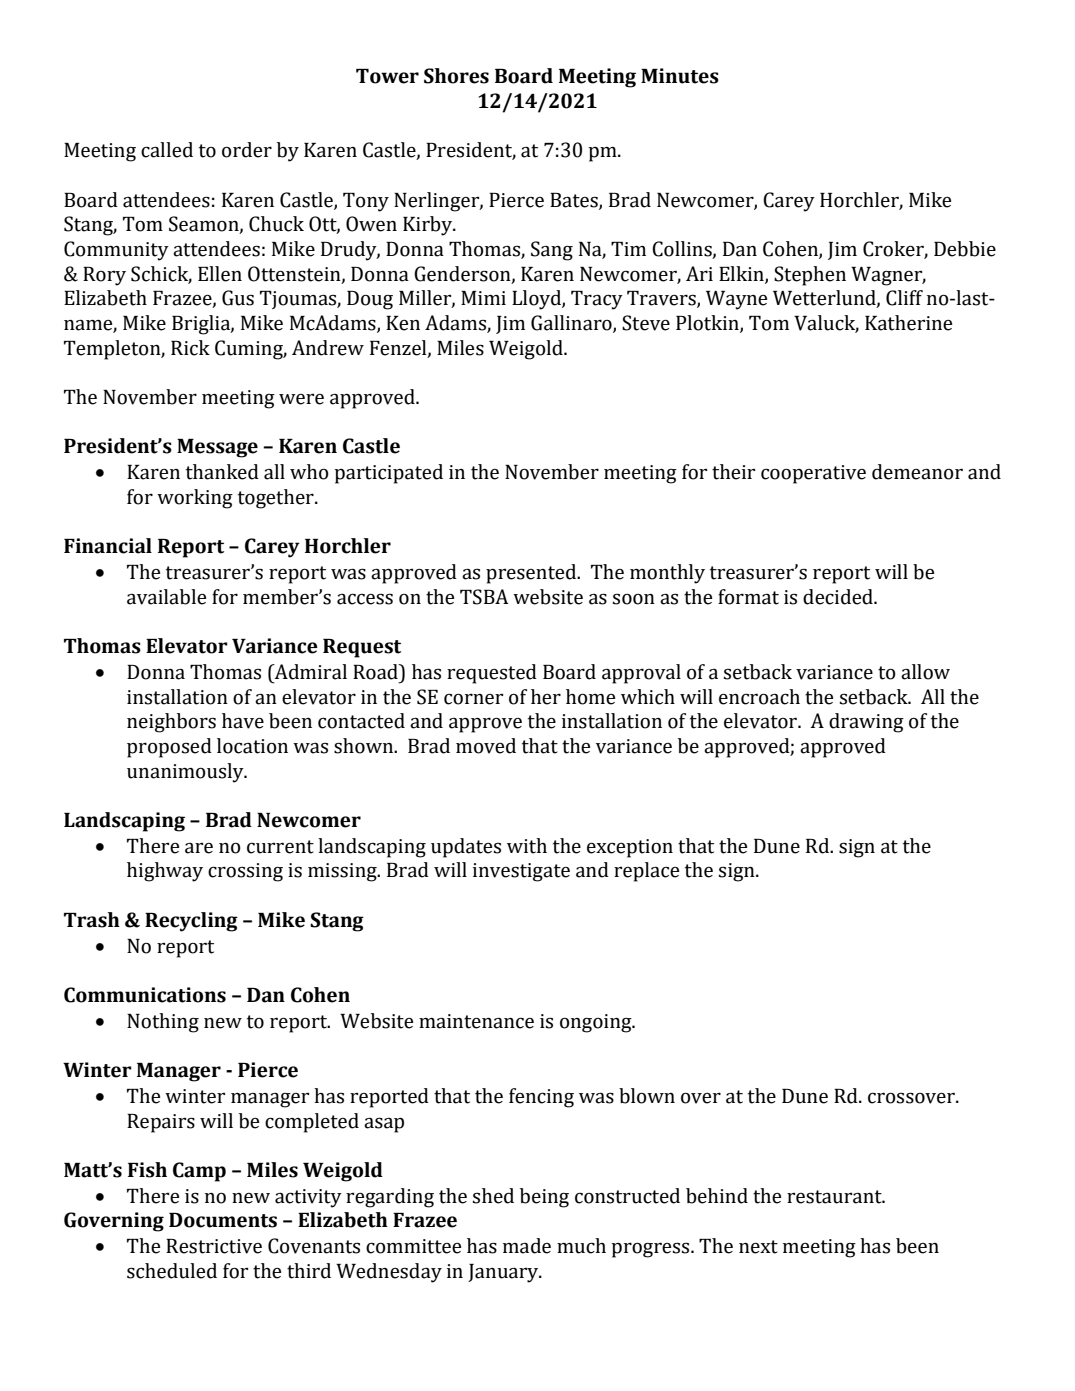 The width and height of the screenshot is (1075, 1391). What do you see at coordinates (214, 1246) in the screenshot?
I see `Restrictive` at bounding box center [214, 1246].
